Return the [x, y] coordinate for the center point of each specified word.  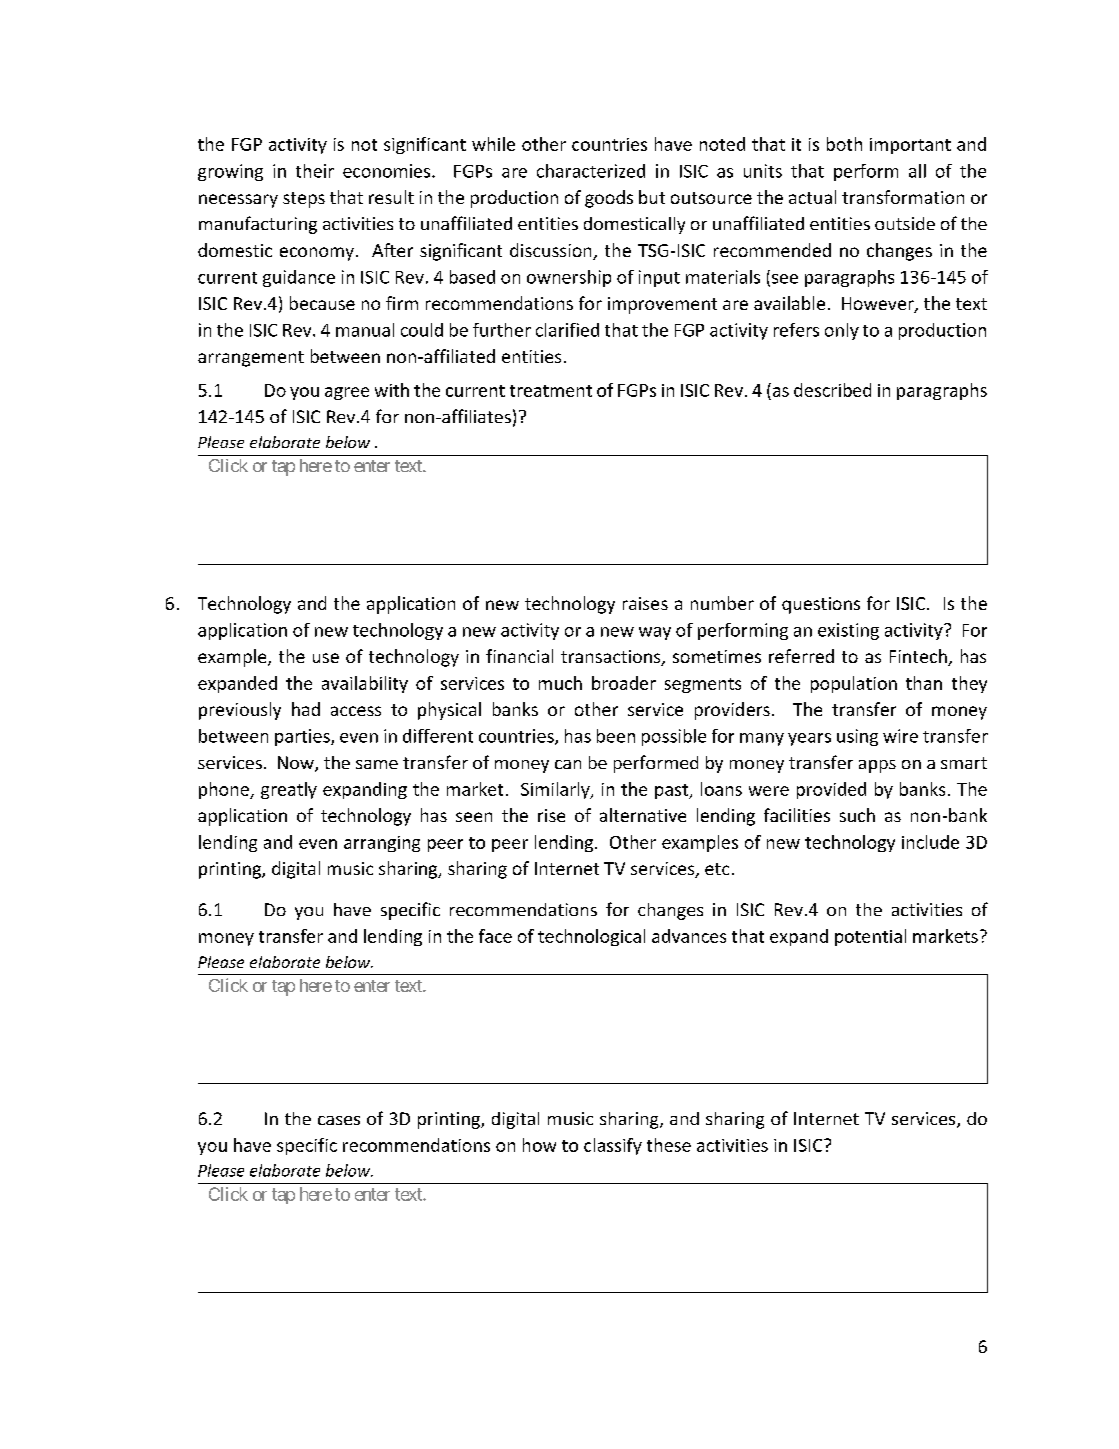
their [315, 171]
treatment [551, 391]
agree [347, 393]
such [857, 815]
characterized [591, 171]
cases [339, 1120]
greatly [289, 790]
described [832, 390]
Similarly [556, 790]
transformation [903, 197]
